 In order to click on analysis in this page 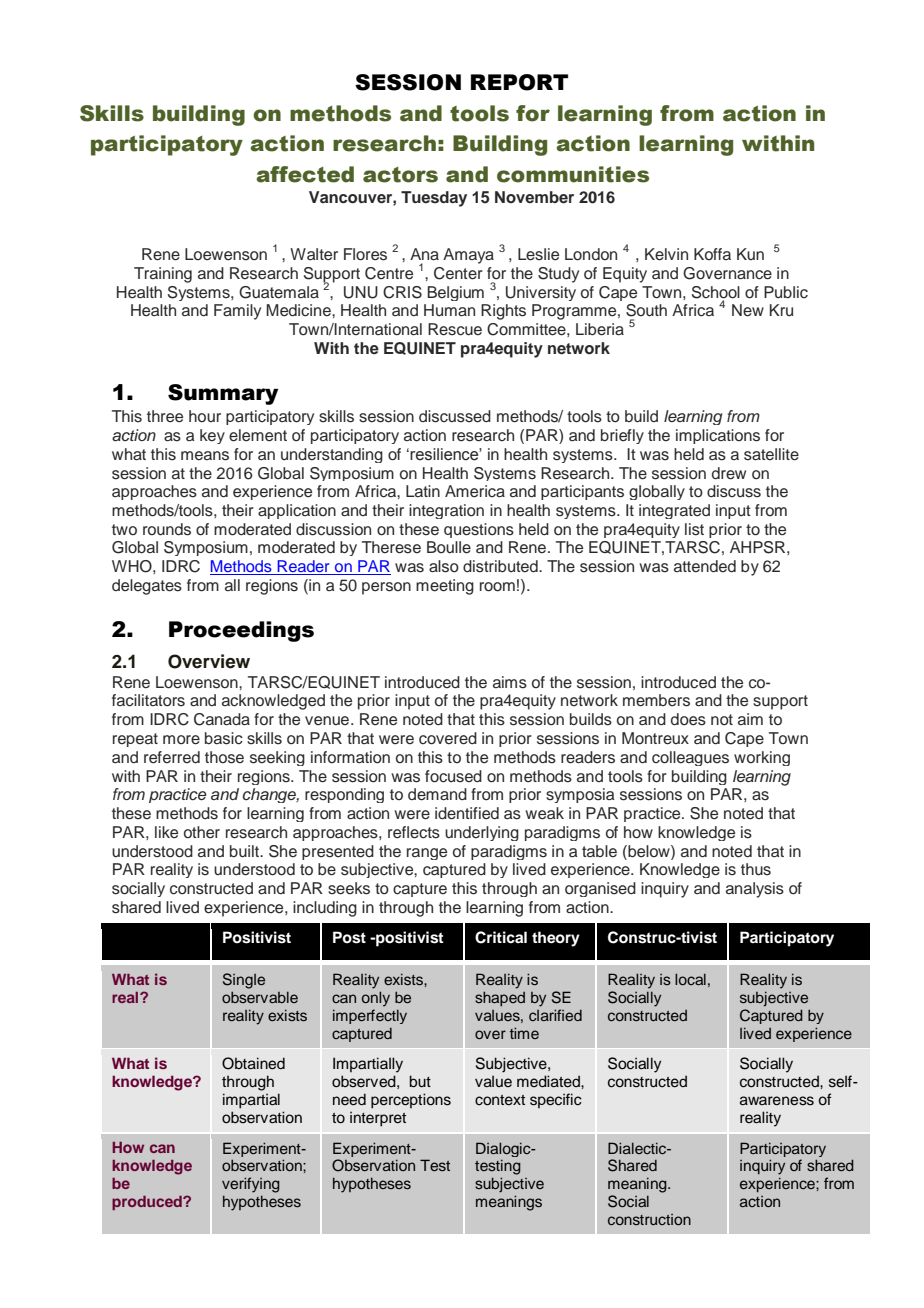, I will do `click(755, 890)`.
